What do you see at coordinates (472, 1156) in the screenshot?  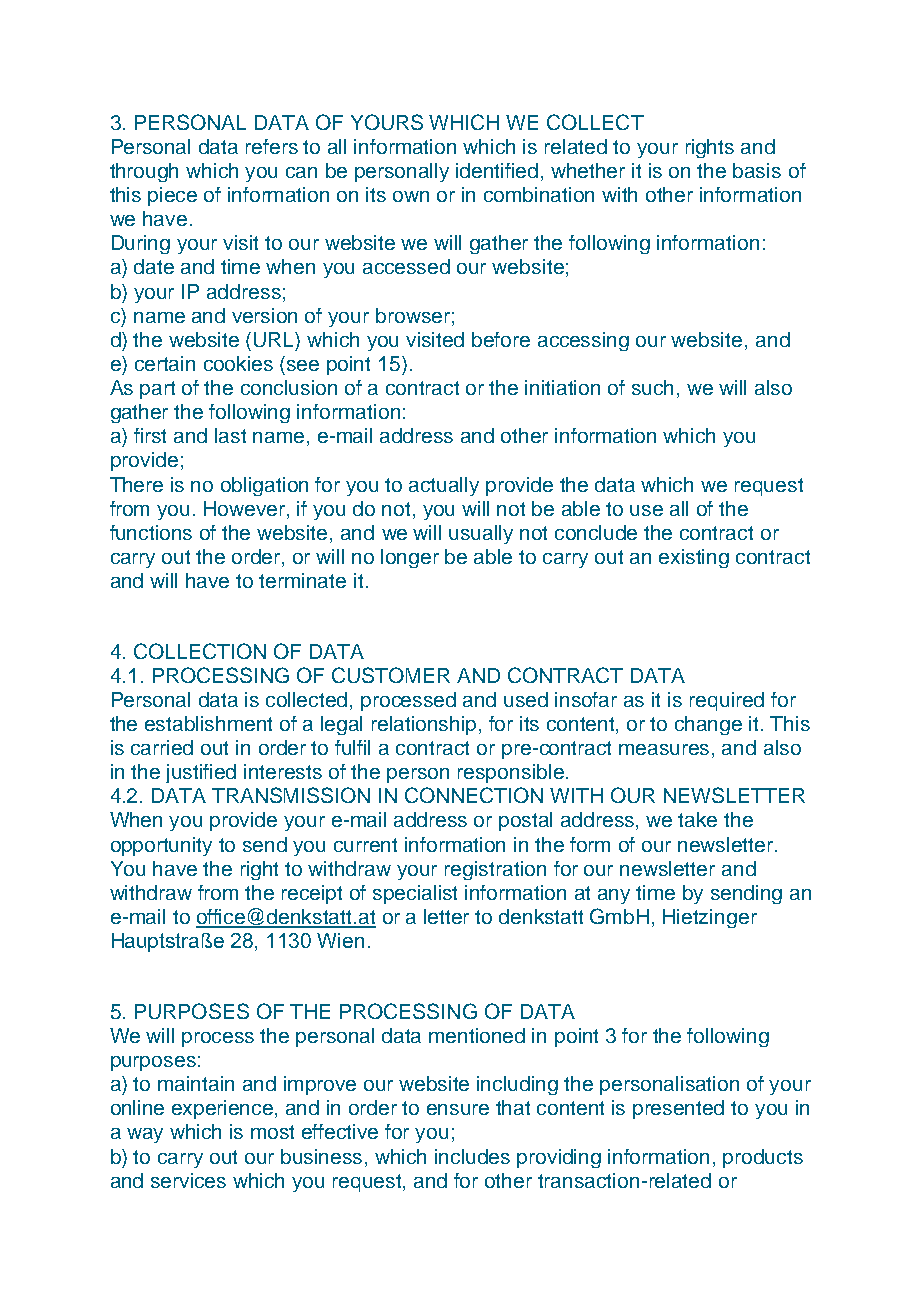 I see `includes` at bounding box center [472, 1156].
